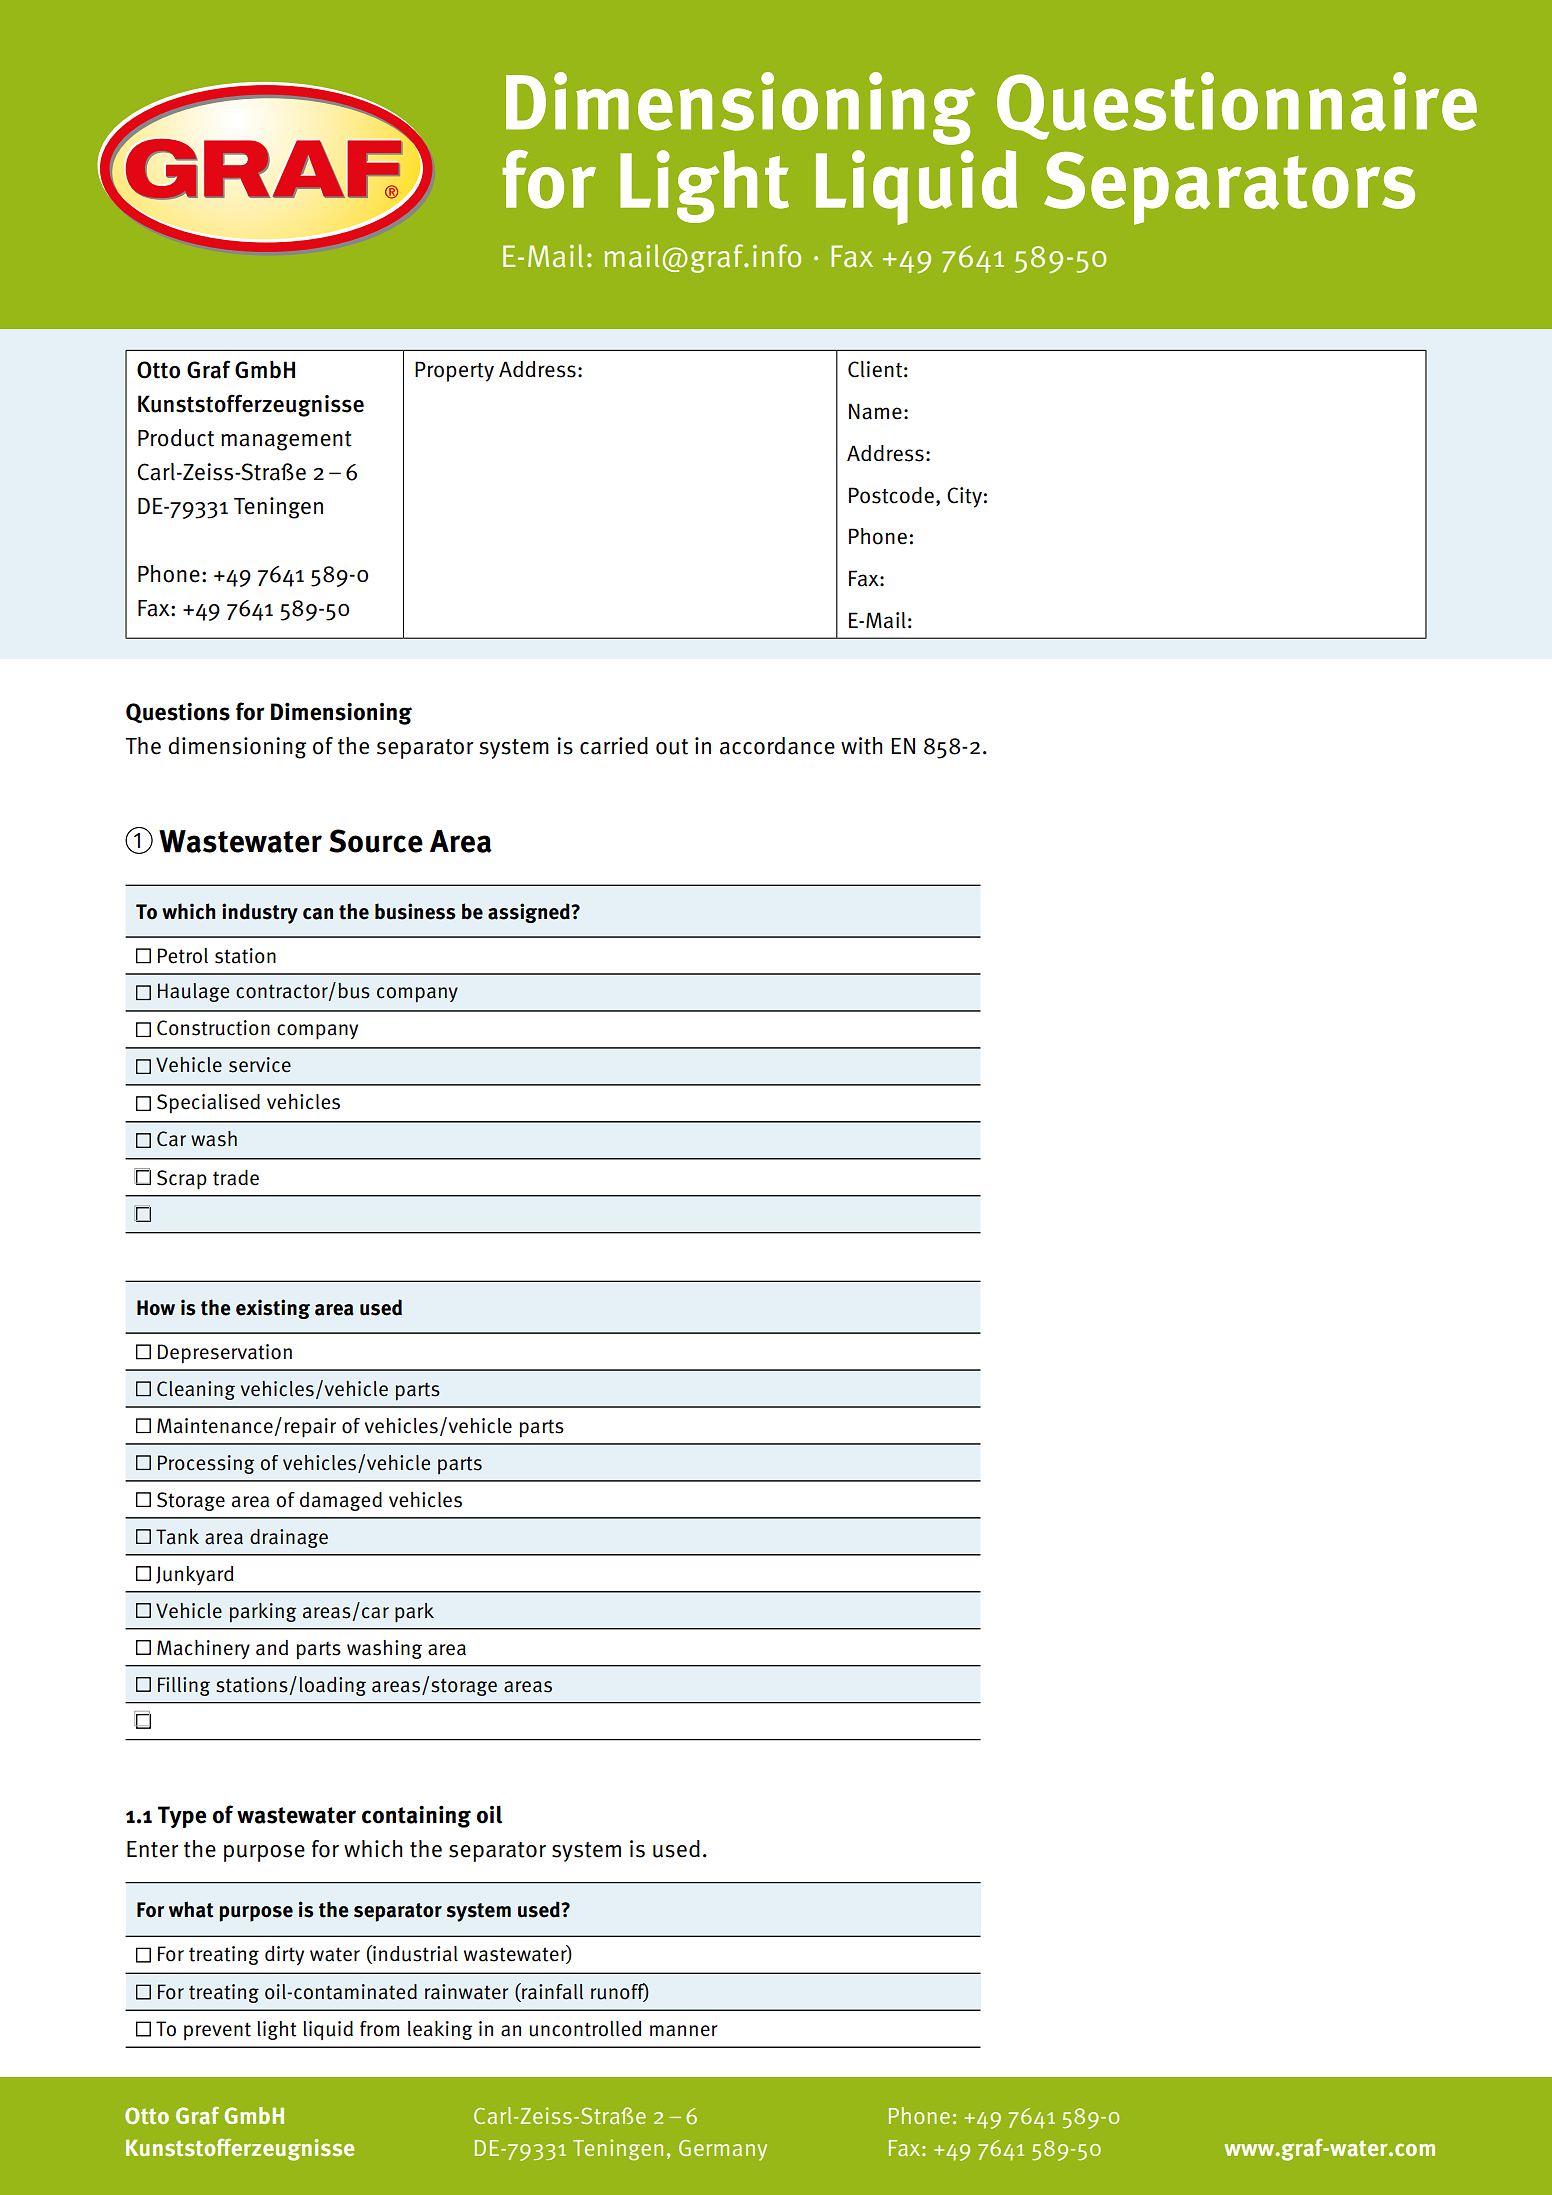 This document has width=1552, height=2195. Describe the element at coordinates (454, 371) in the document. I see `Property` at that location.
